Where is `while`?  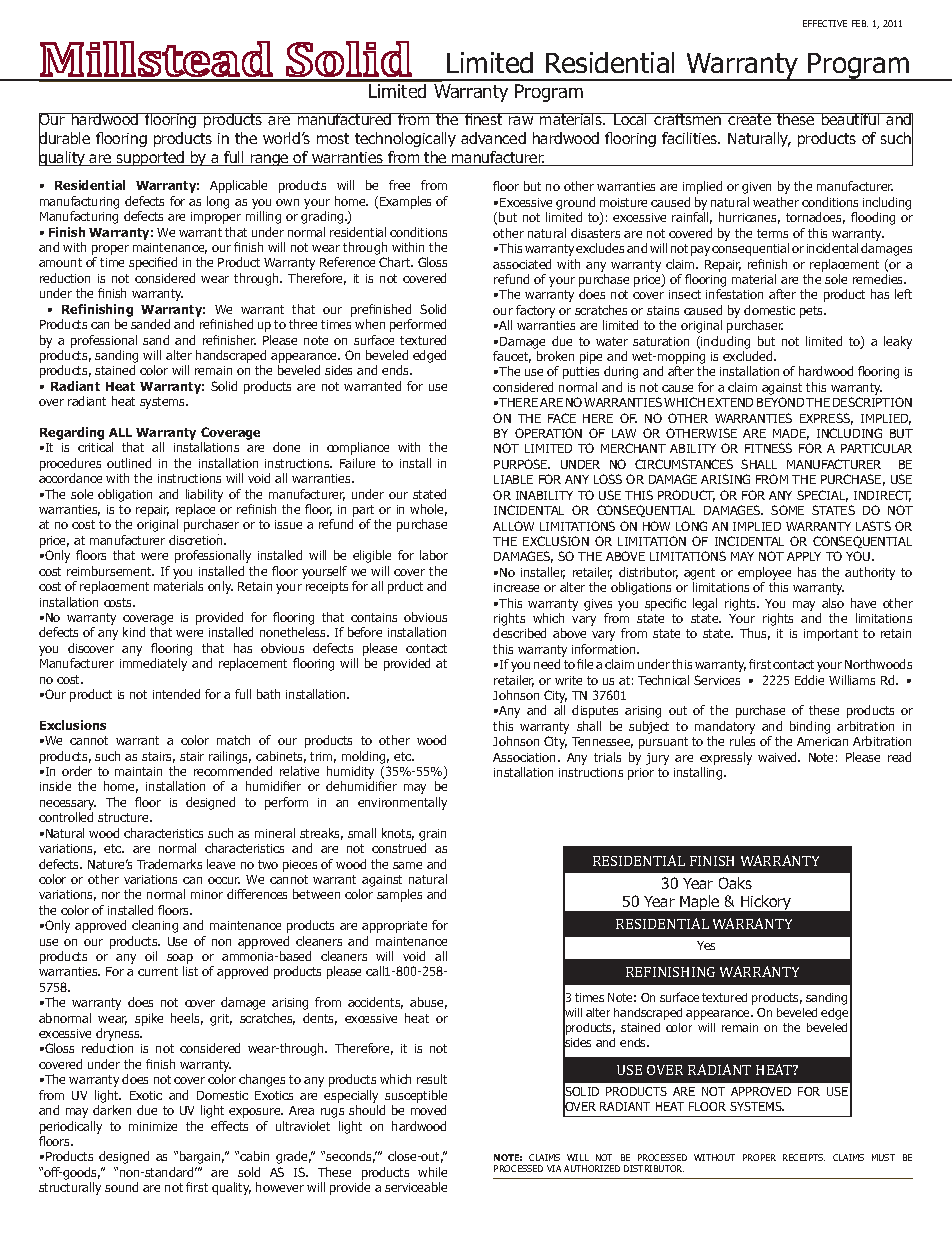
while is located at coordinates (432, 1172).
